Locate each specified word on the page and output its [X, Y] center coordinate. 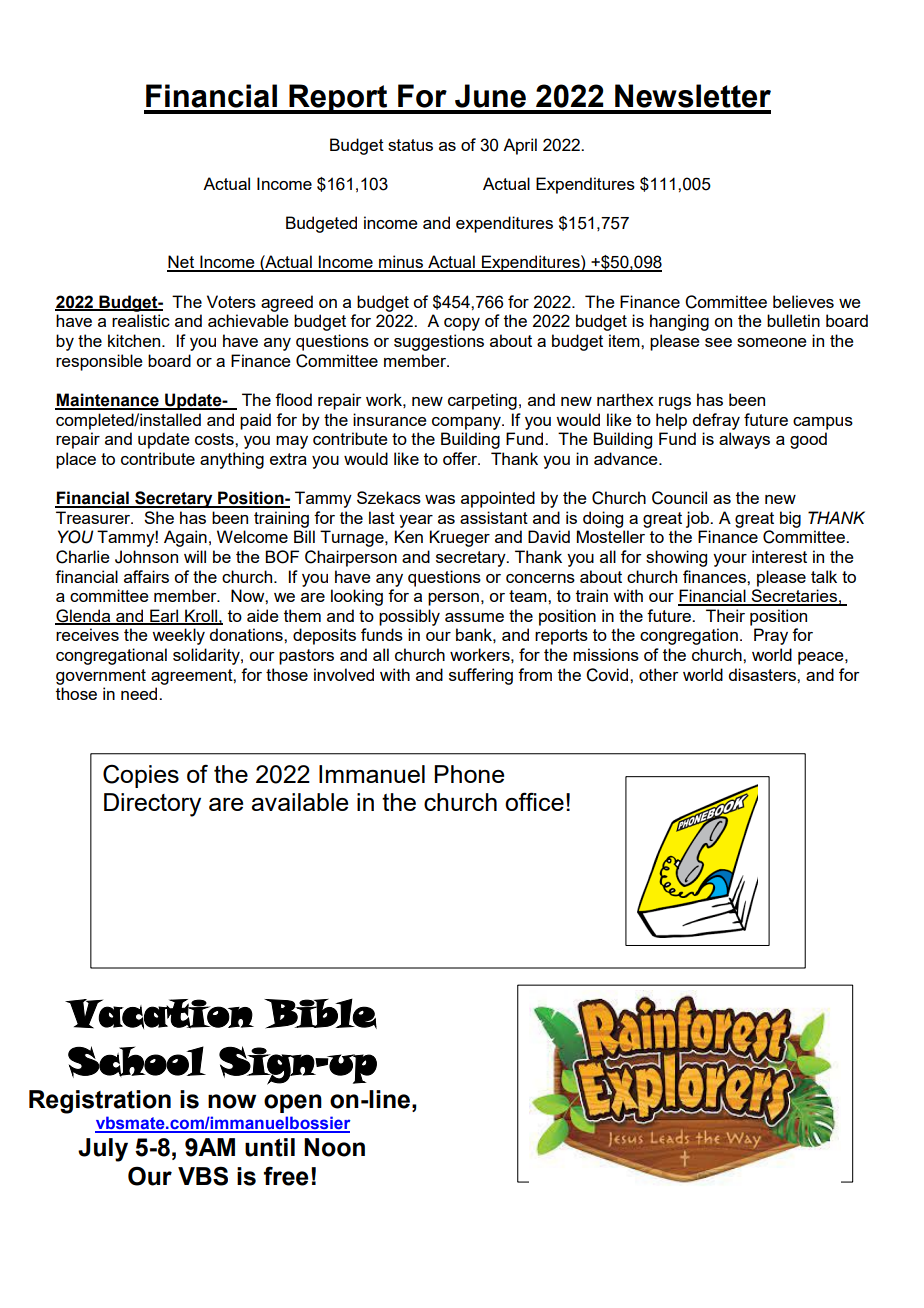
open [293, 1103]
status [410, 145]
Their [725, 615]
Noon [334, 1147]
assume [474, 617]
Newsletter [693, 96]
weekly [178, 636]
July [103, 1150]
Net [181, 263]
